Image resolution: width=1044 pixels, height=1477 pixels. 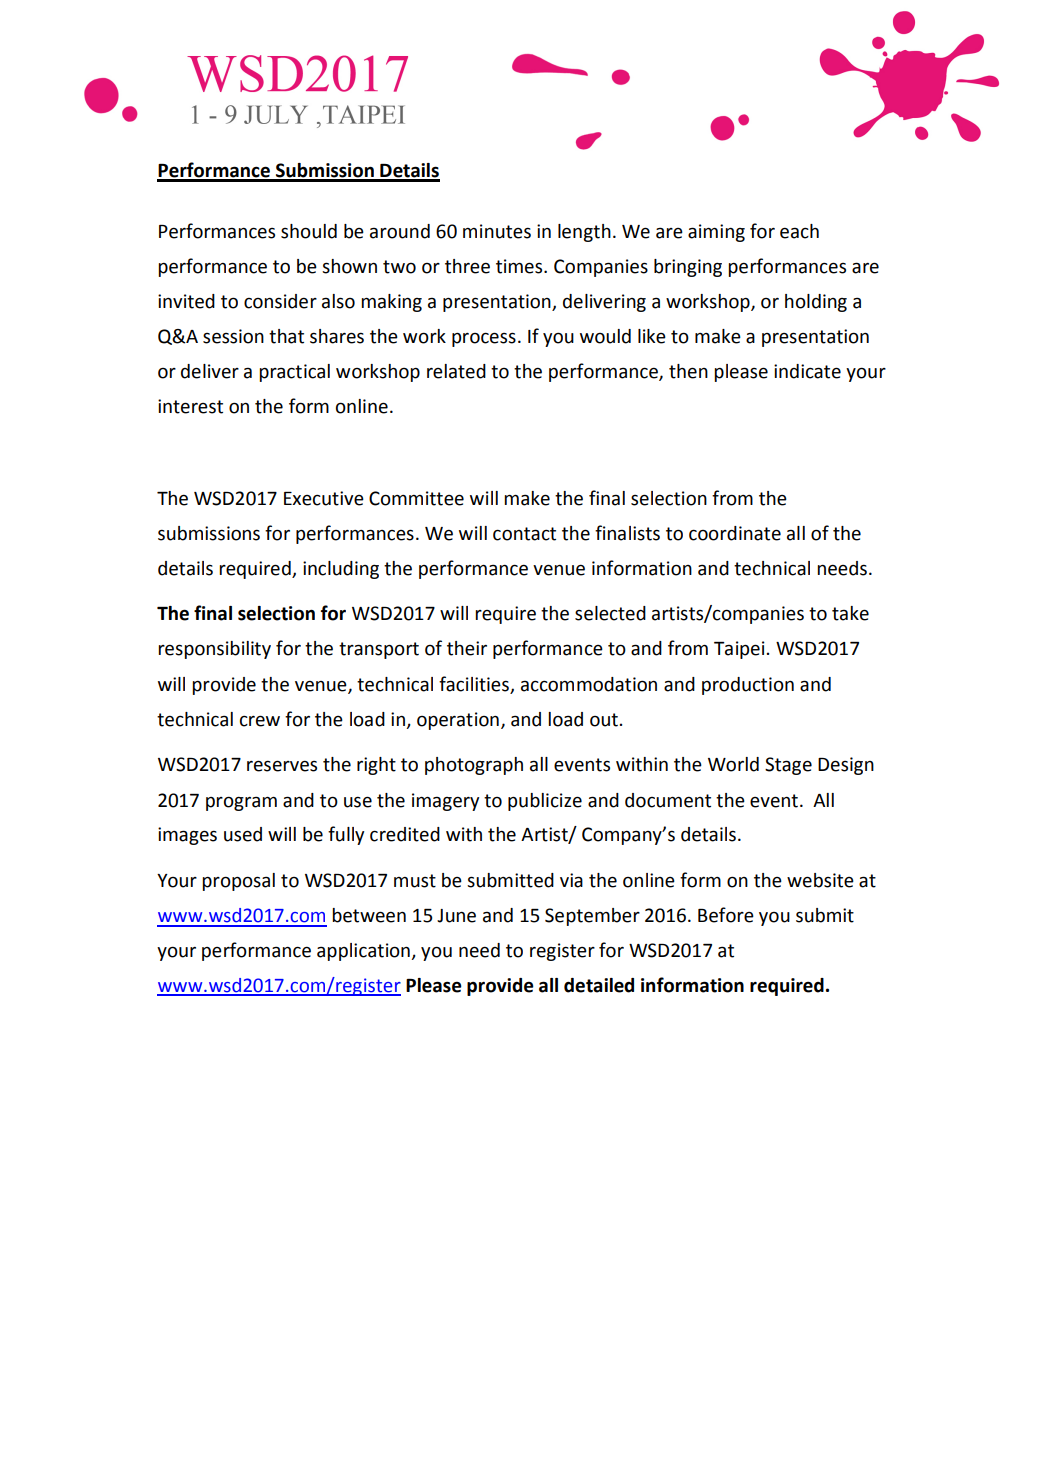 What do you see at coordinates (467, 648) in the screenshot?
I see `their` at bounding box center [467, 648].
